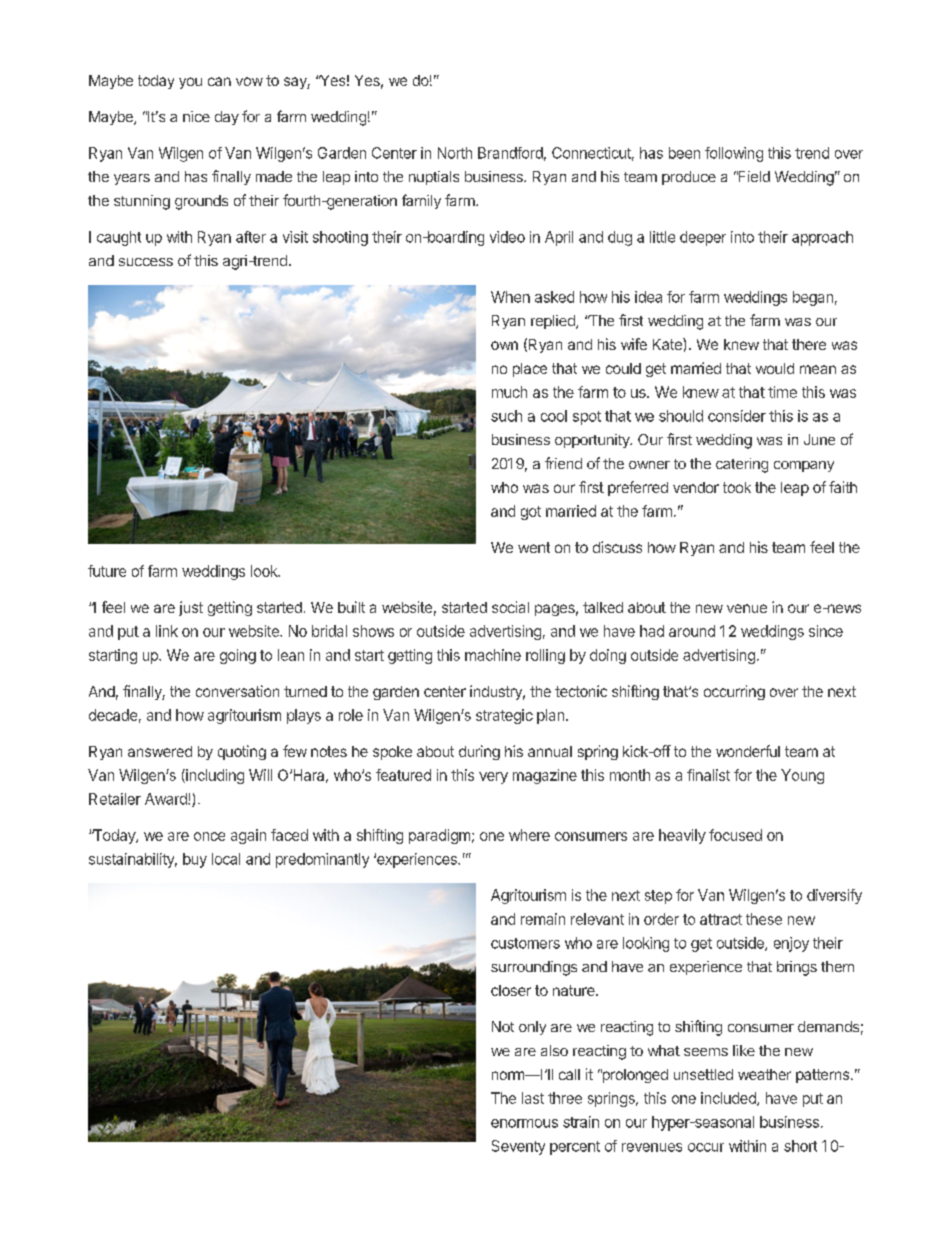  What do you see at coordinates (455, 153) in the screenshot?
I see `North` at bounding box center [455, 153].
